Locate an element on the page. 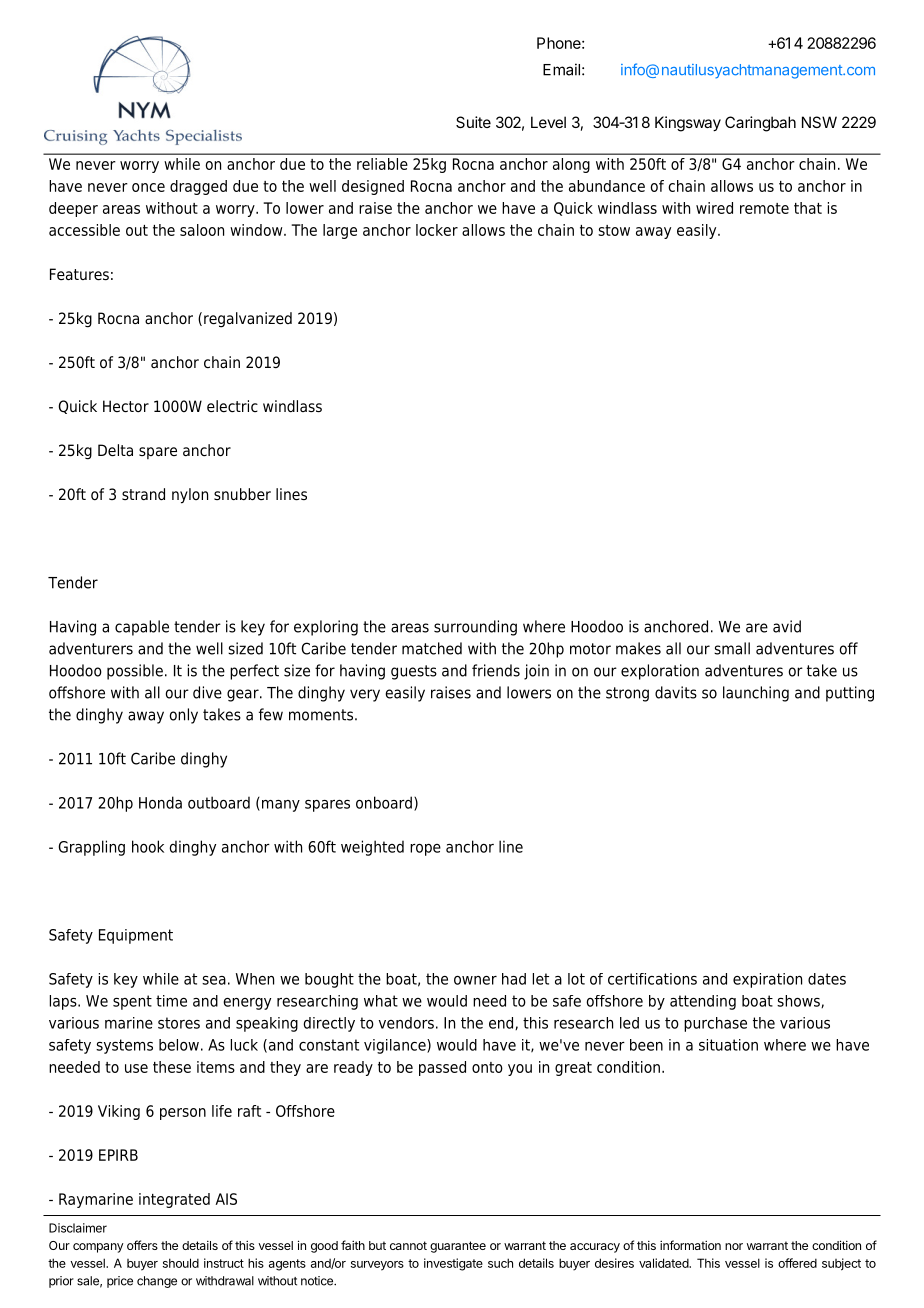 The height and width of the image is (1308, 924). hook is located at coordinates (148, 846).
